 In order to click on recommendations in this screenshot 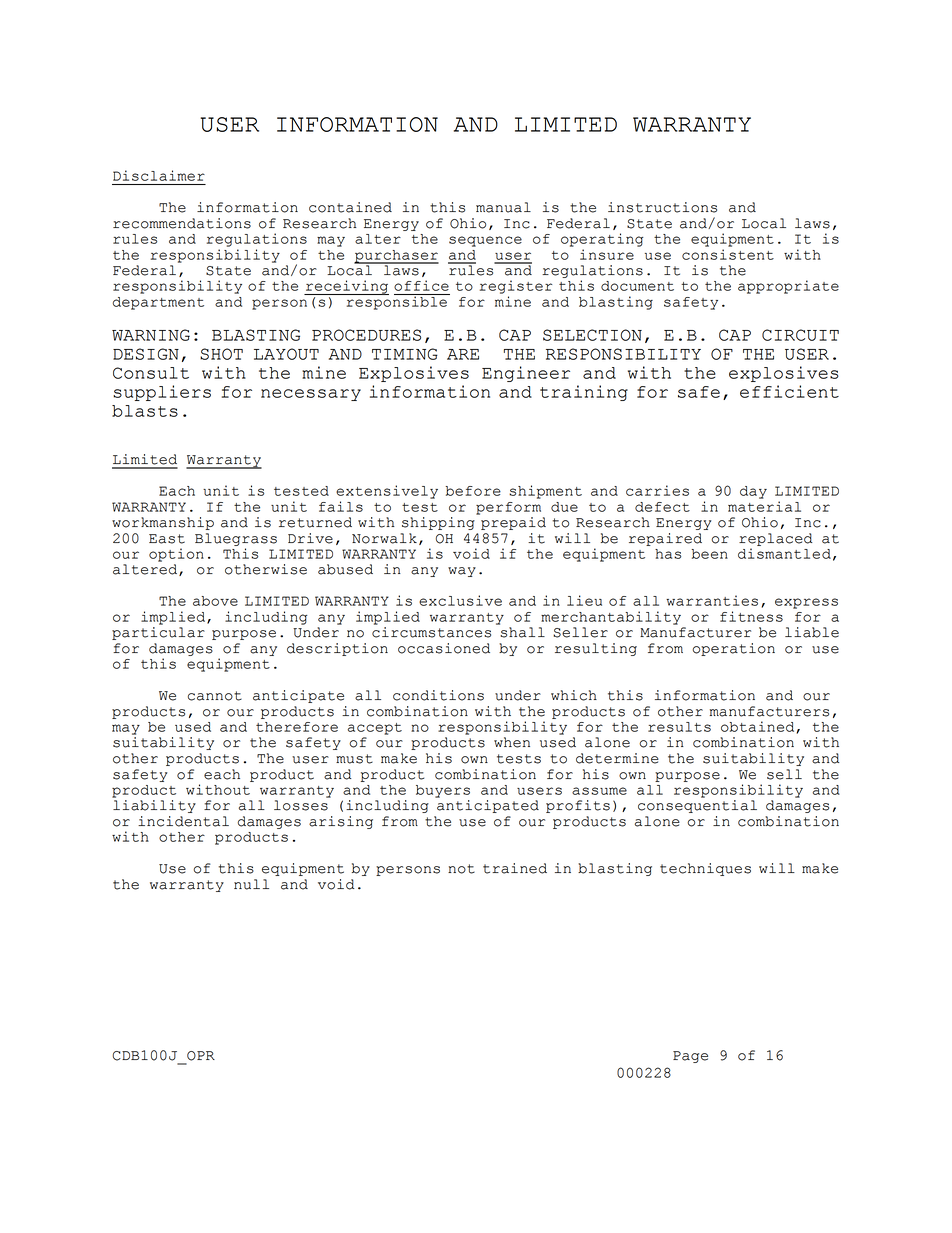, I will do `click(182, 223)`.
